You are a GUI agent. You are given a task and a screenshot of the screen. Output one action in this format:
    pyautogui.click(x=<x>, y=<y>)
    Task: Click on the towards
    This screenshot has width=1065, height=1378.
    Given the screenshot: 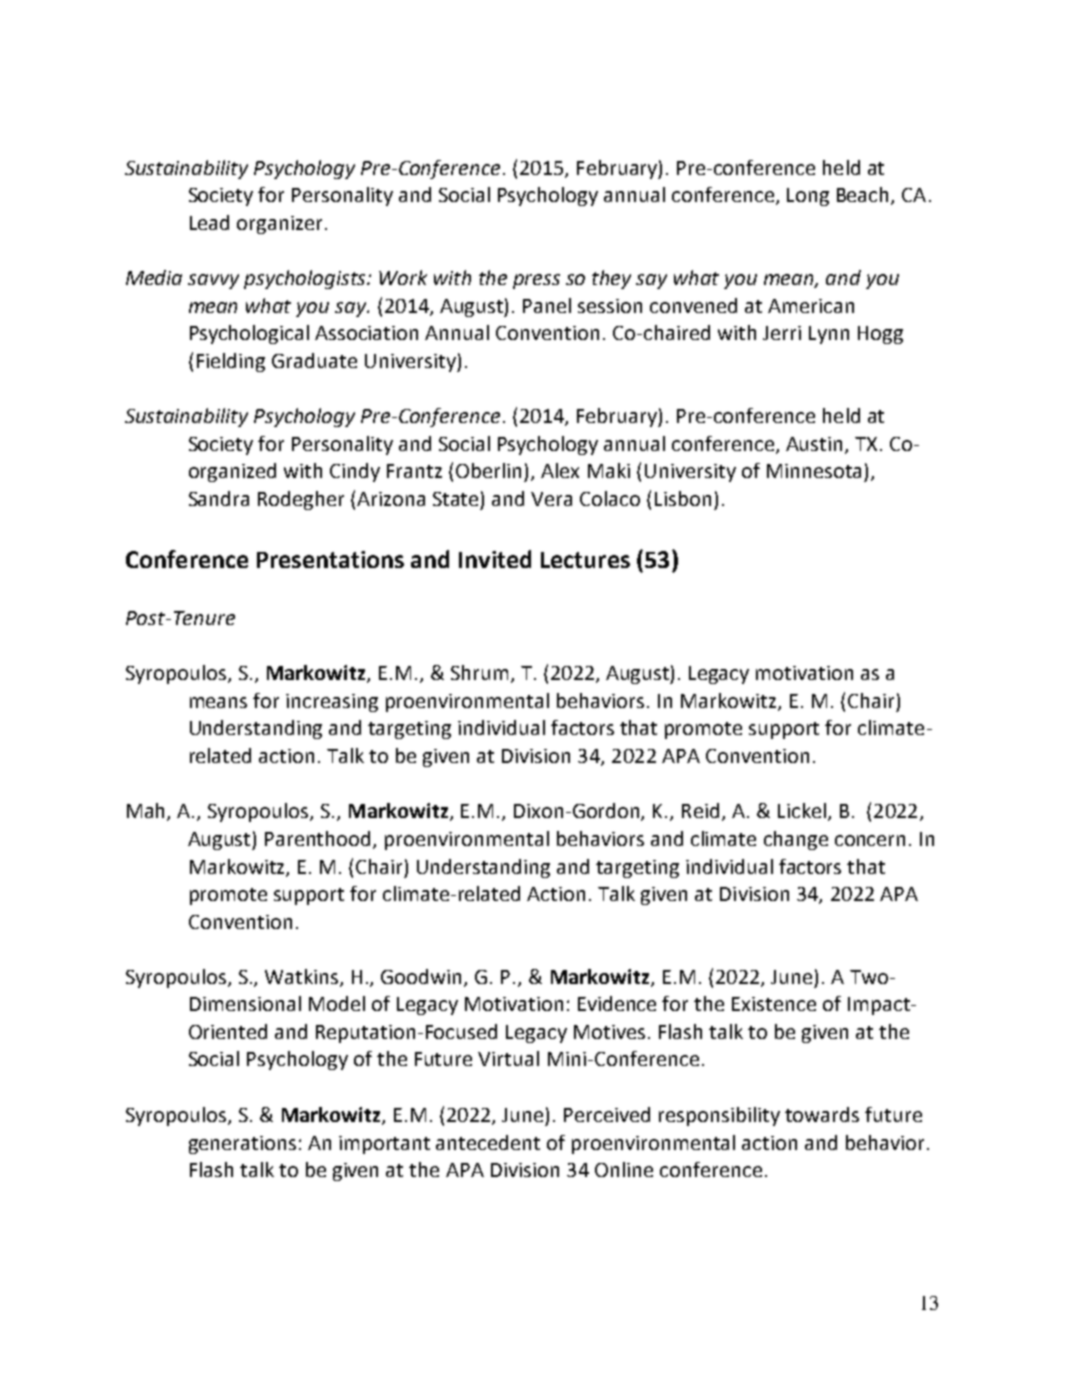 What is the action you would take?
    pyautogui.click(x=822, y=1114)
